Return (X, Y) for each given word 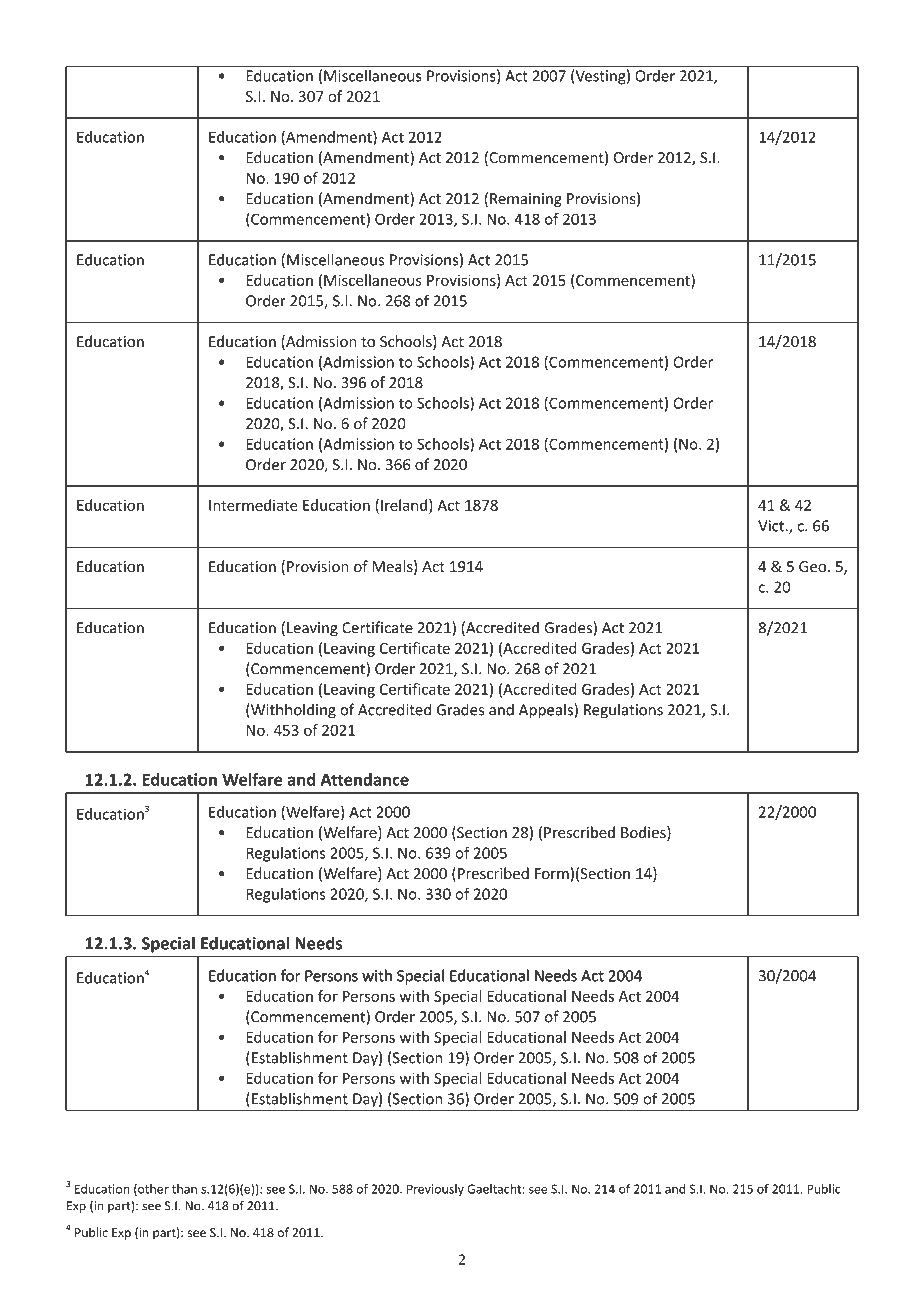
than (184, 1189)
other (152, 1190)
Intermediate (253, 505)
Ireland (404, 505)
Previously (435, 1190)
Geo (814, 566)
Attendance (365, 779)
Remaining (526, 200)
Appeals (546, 711)
